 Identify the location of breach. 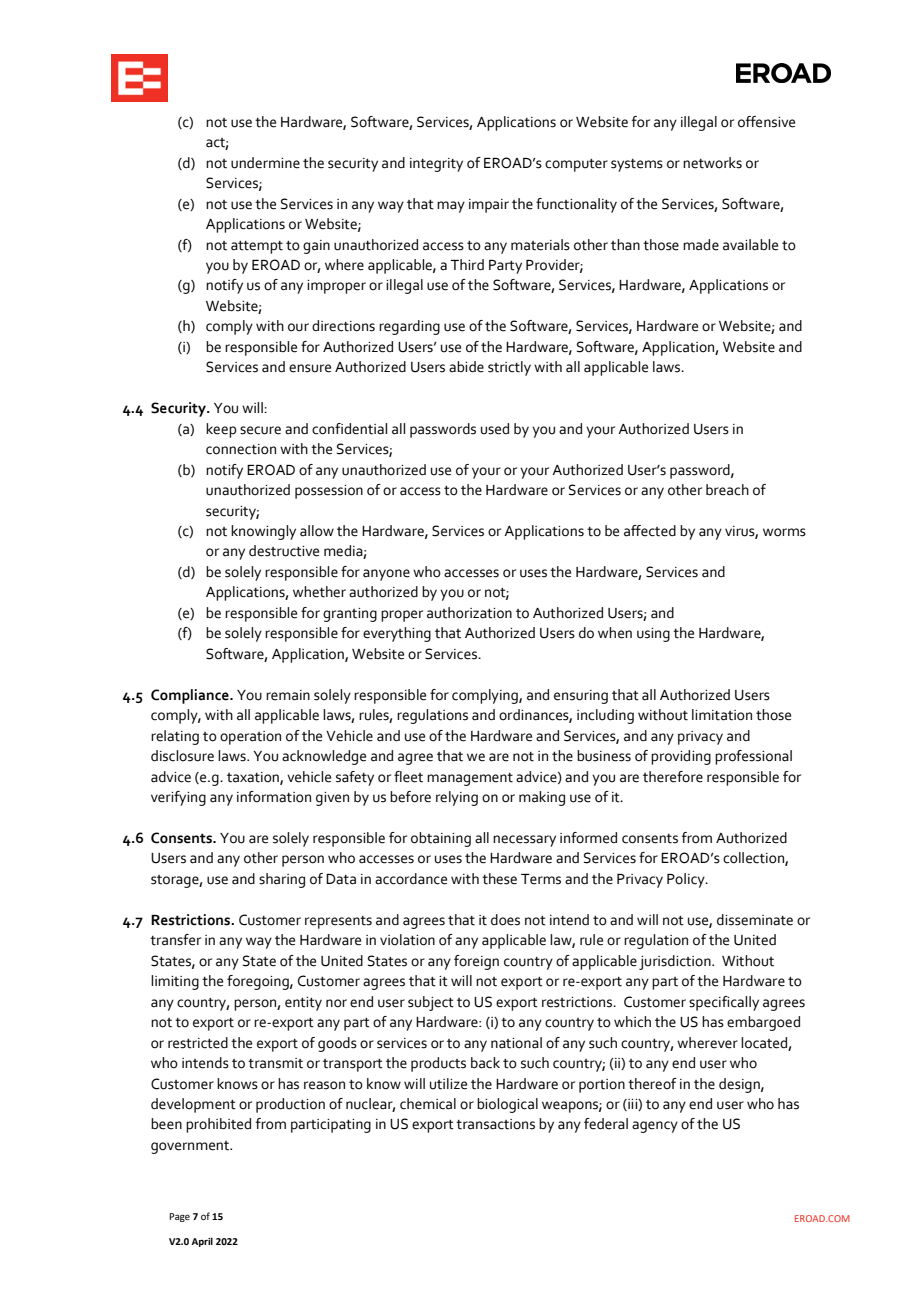
(727, 490).
